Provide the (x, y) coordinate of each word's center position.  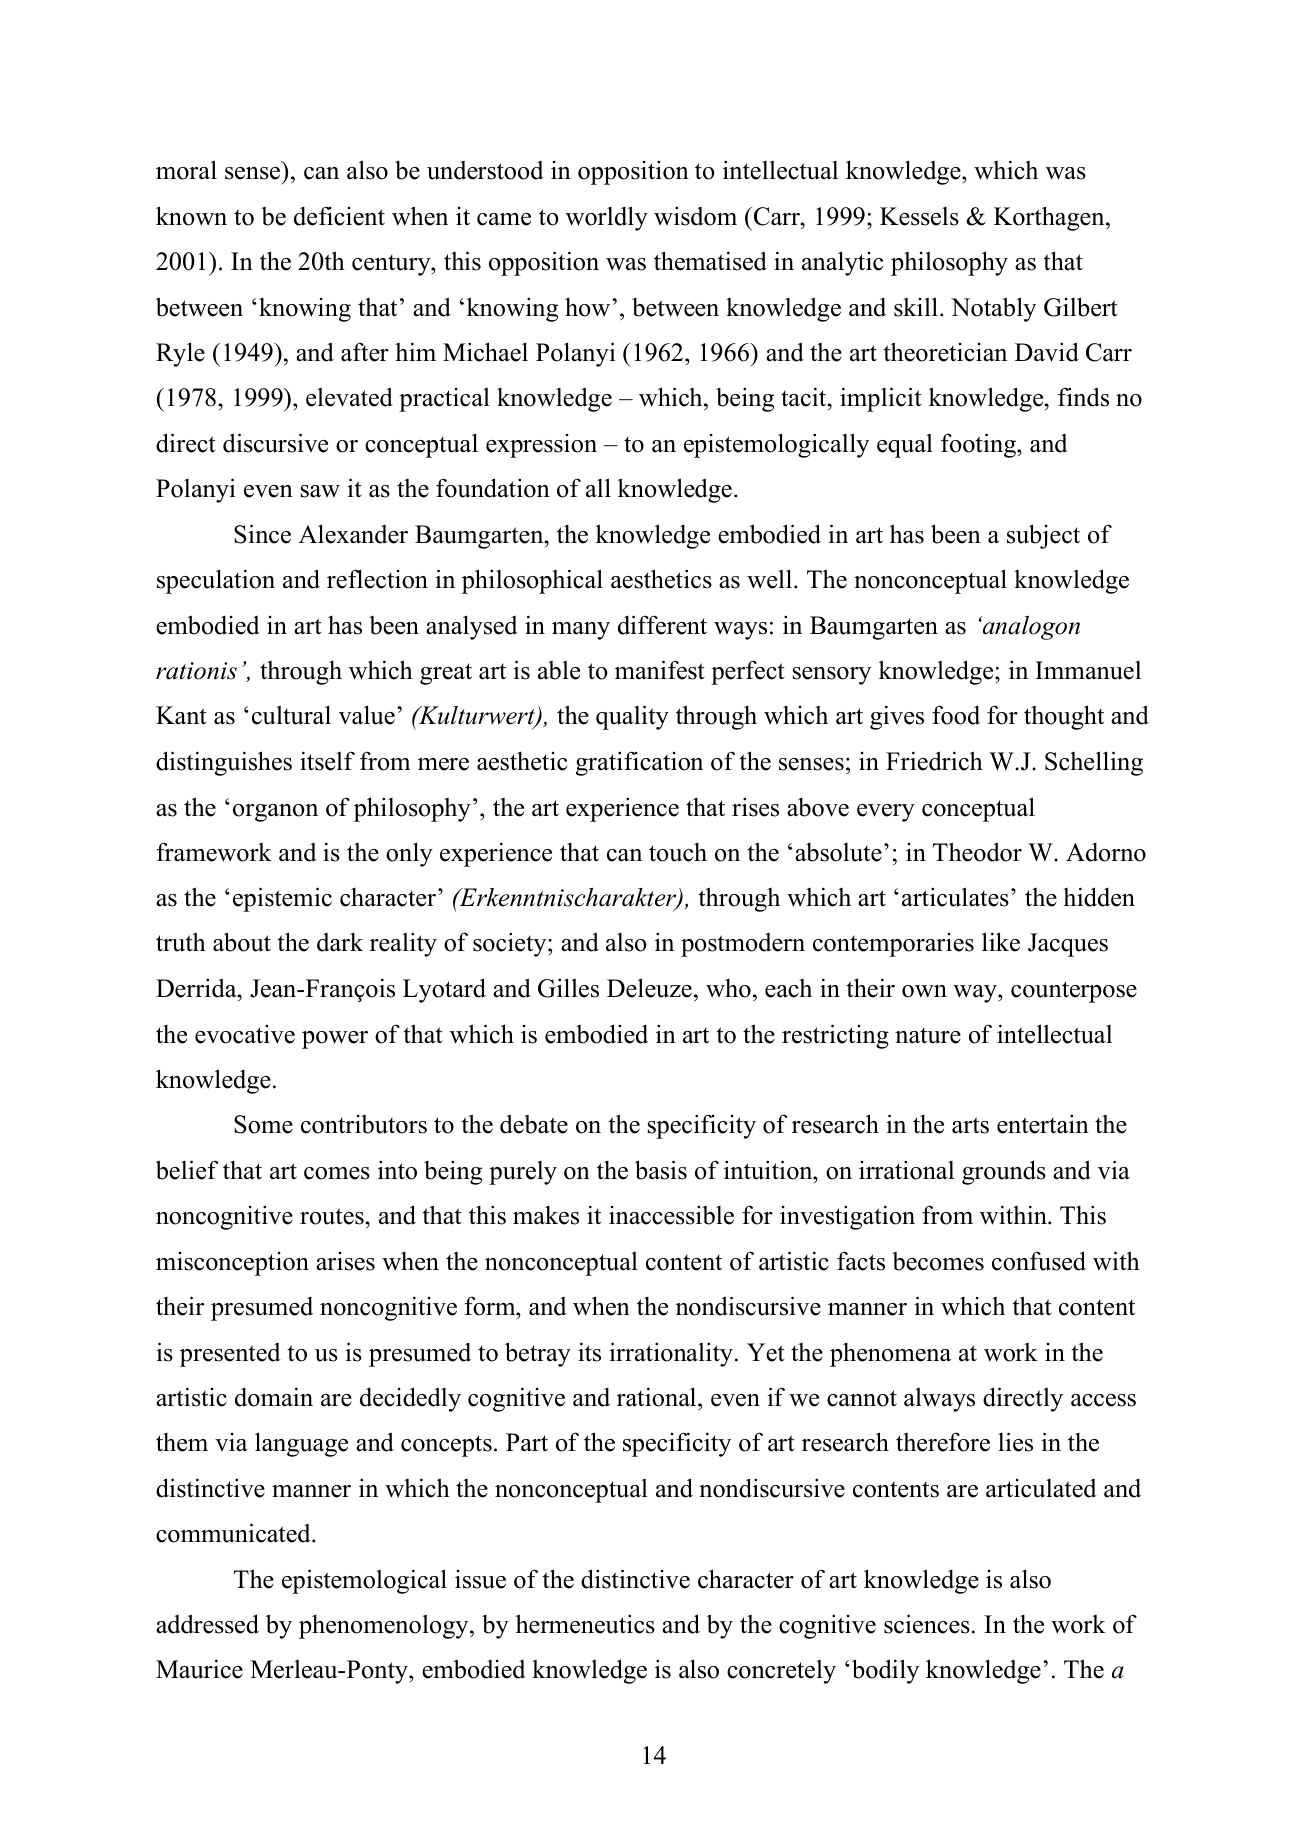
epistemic (282, 899)
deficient (339, 216)
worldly (607, 218)
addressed (207, 1624)
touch (678, 852)
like (1001, 942)
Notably (993, 309)
